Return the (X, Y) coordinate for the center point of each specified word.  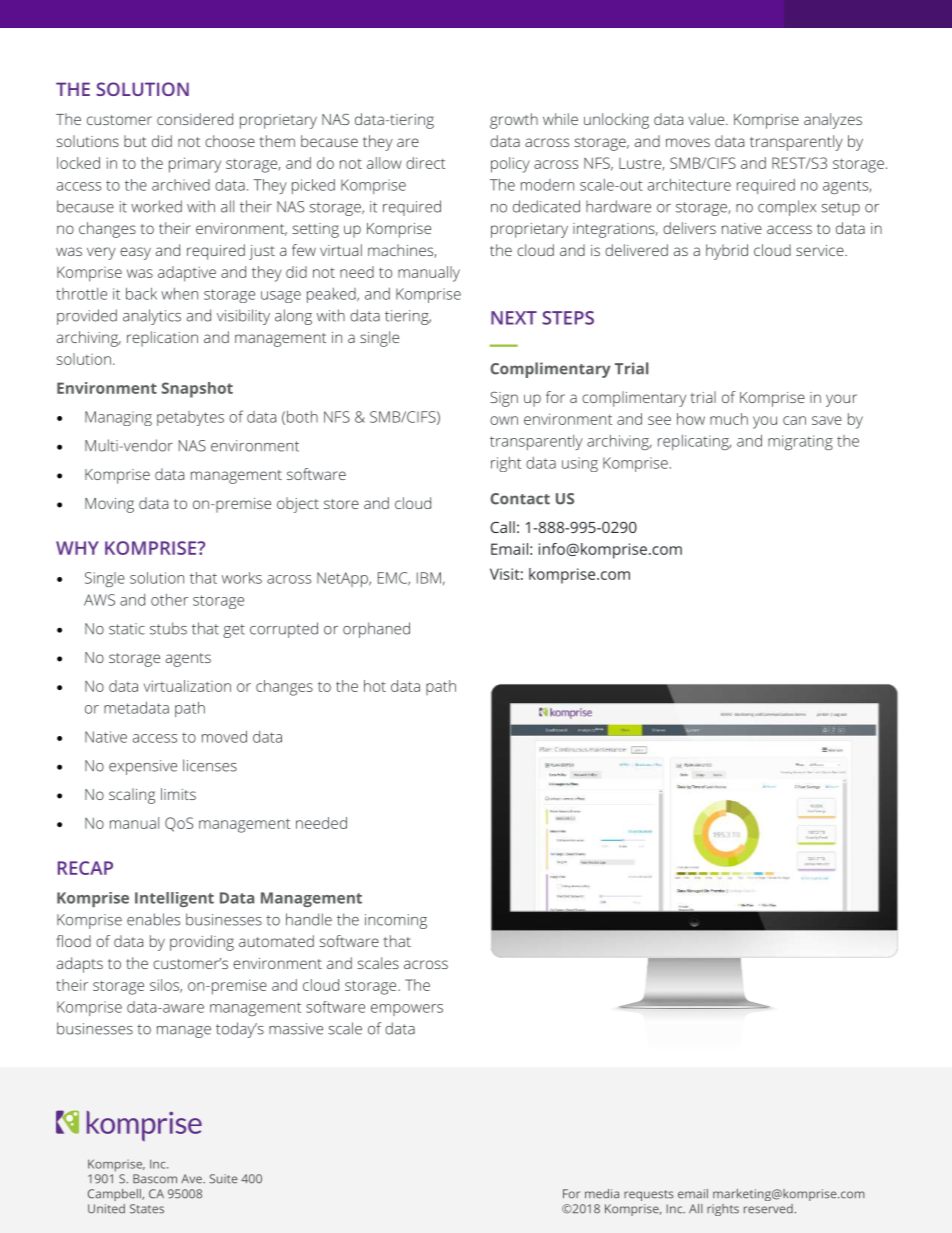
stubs (168, 628)
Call (502, 527)
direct (425, 163)
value (708, 119)
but (135, 141)
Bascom (155, 1179)
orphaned (376, 630)
